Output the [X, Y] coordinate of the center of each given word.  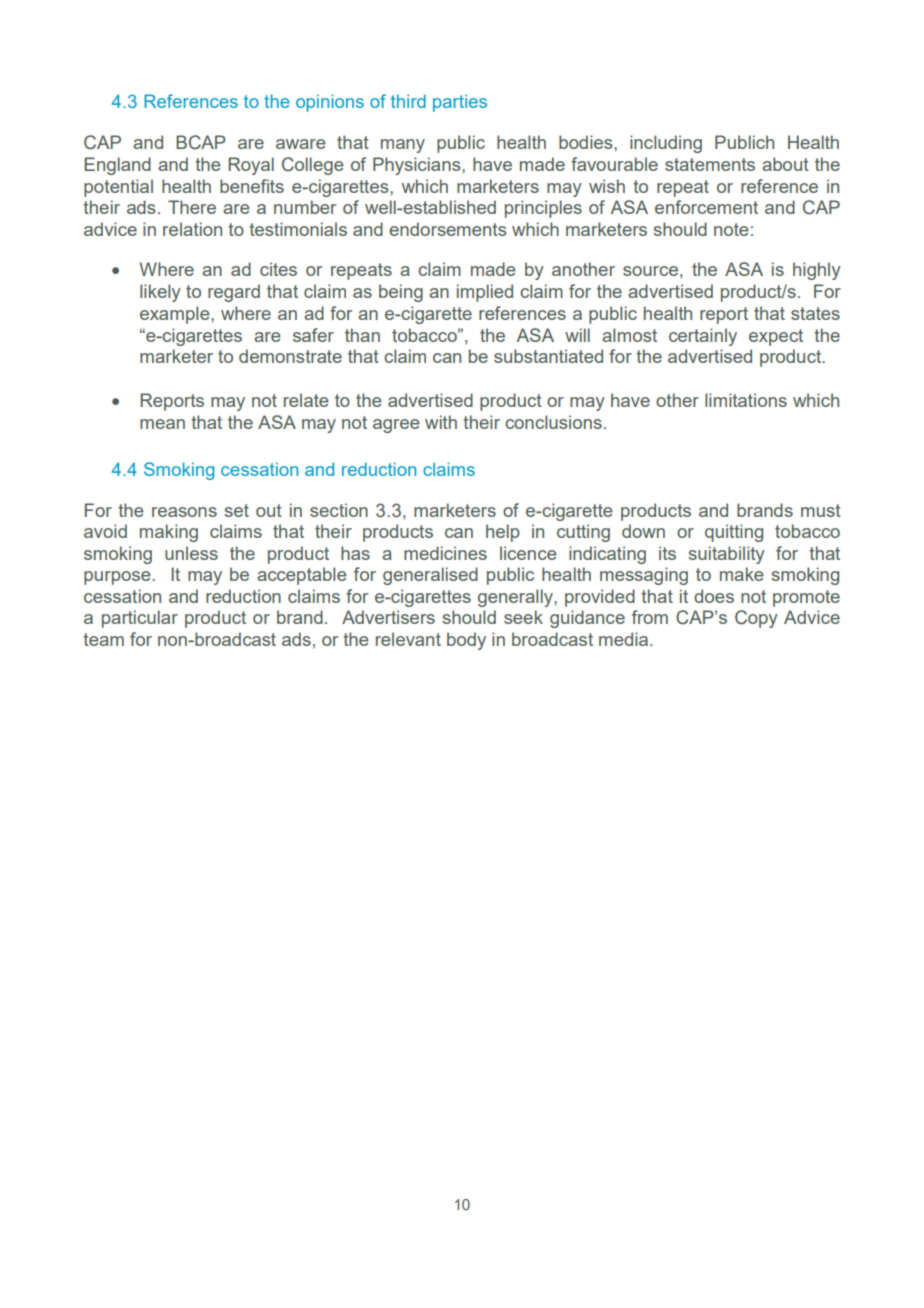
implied [485, 293]
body [466, 641]
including [666, 144]
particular [140, 619]
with [441, 422]
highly [817, 271]
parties [460, 103]
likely [160, 293]
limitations [746, 400]
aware [301, 144]
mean [162, 424]
